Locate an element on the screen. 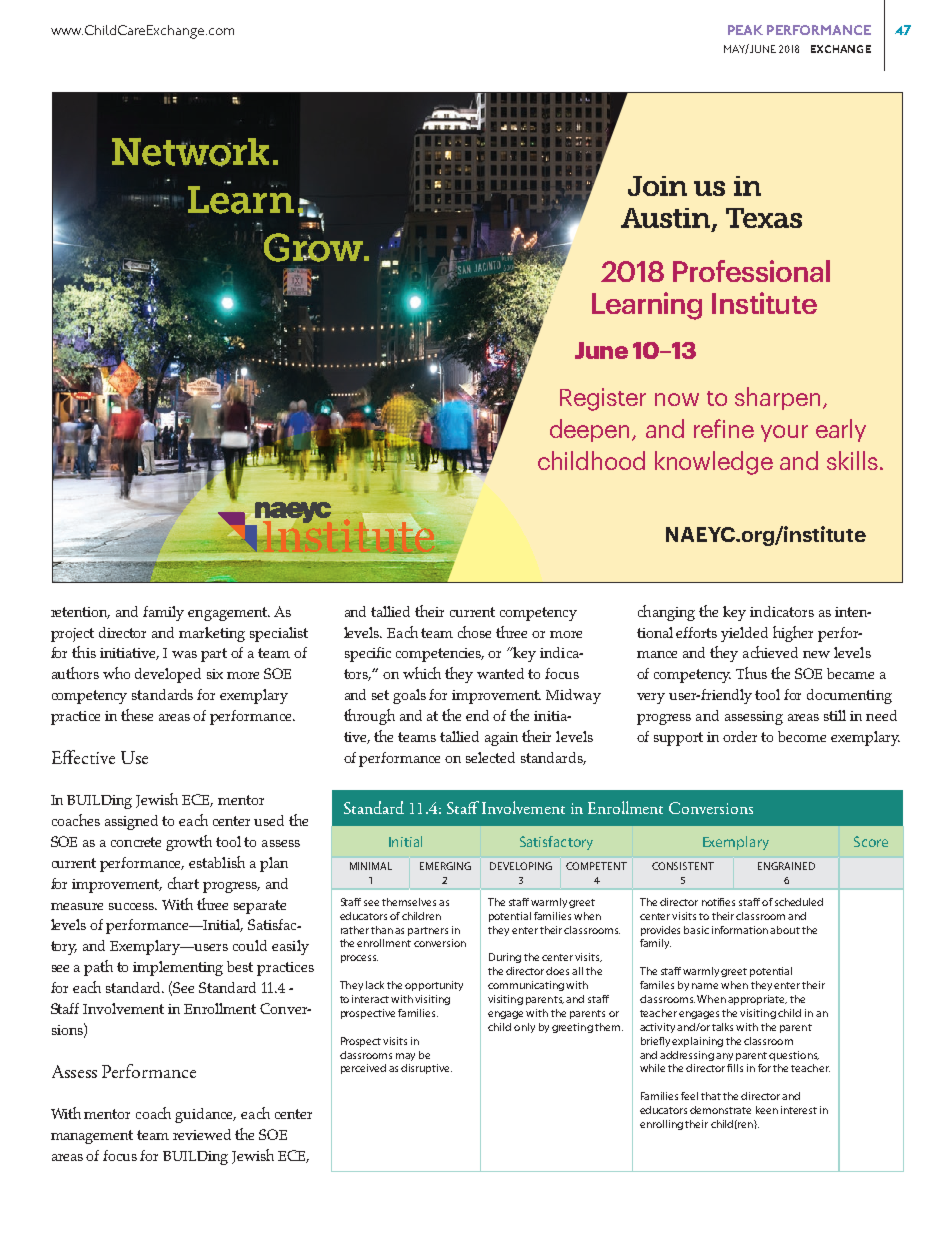 The height and width of the screenshot is (1241, 952). Join is located at coordinates (657, 186).
